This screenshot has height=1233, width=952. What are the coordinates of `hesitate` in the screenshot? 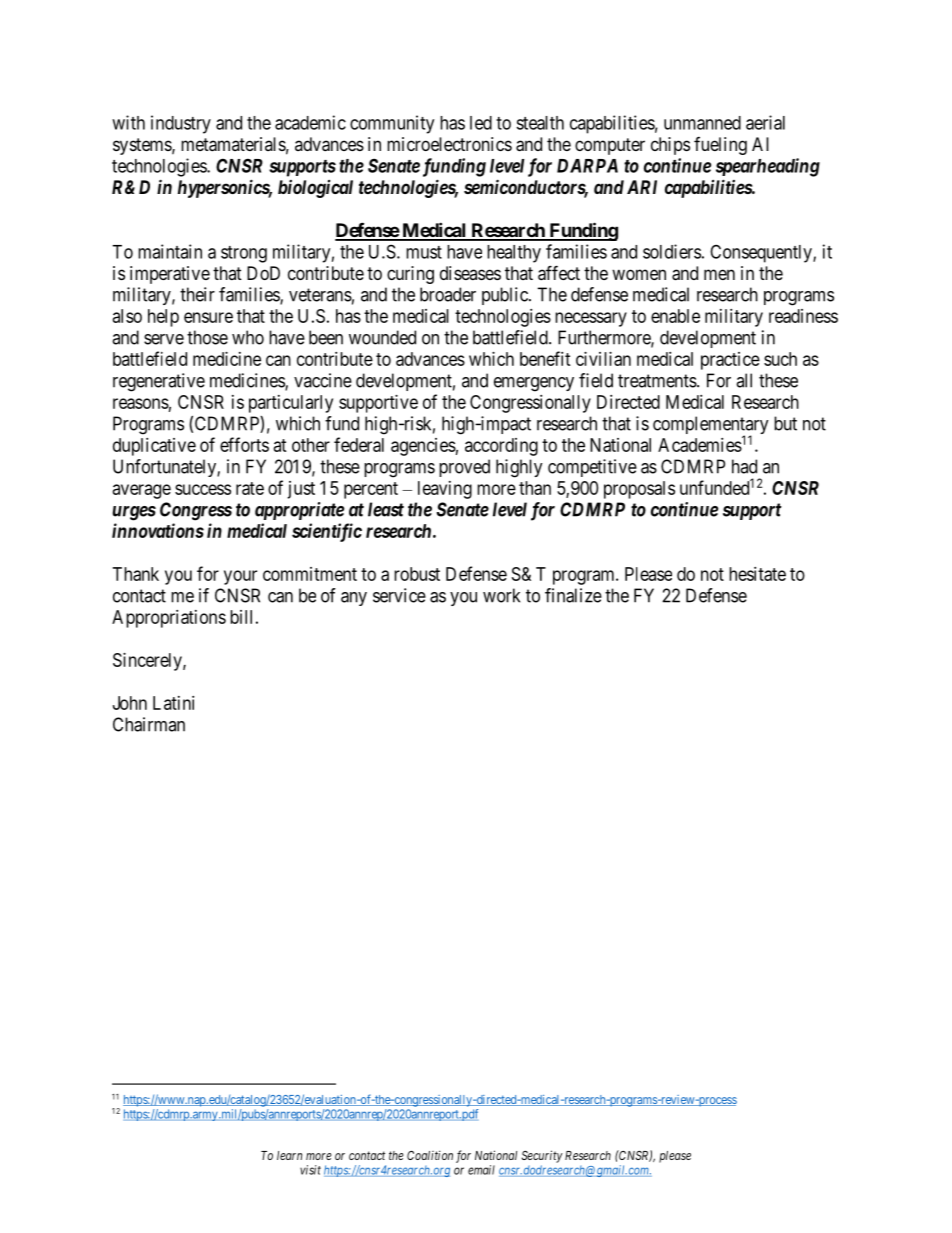 It's located at (757, 574).
